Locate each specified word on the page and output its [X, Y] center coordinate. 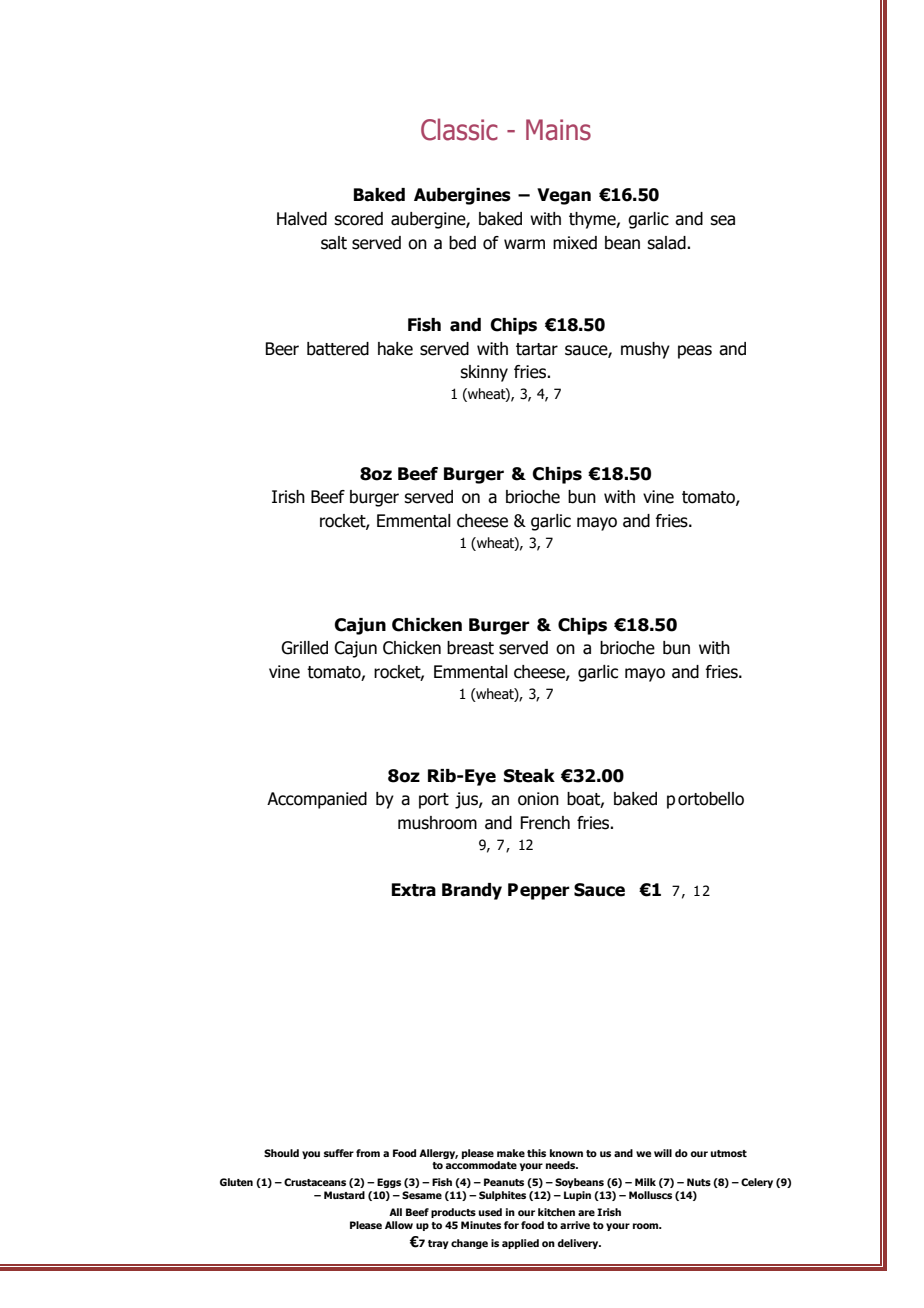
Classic [459, 129]
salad [667, 243]
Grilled [304, 648]
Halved [302, 219]
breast [470, 648]
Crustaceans [315, 1182]
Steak [529, 776]
